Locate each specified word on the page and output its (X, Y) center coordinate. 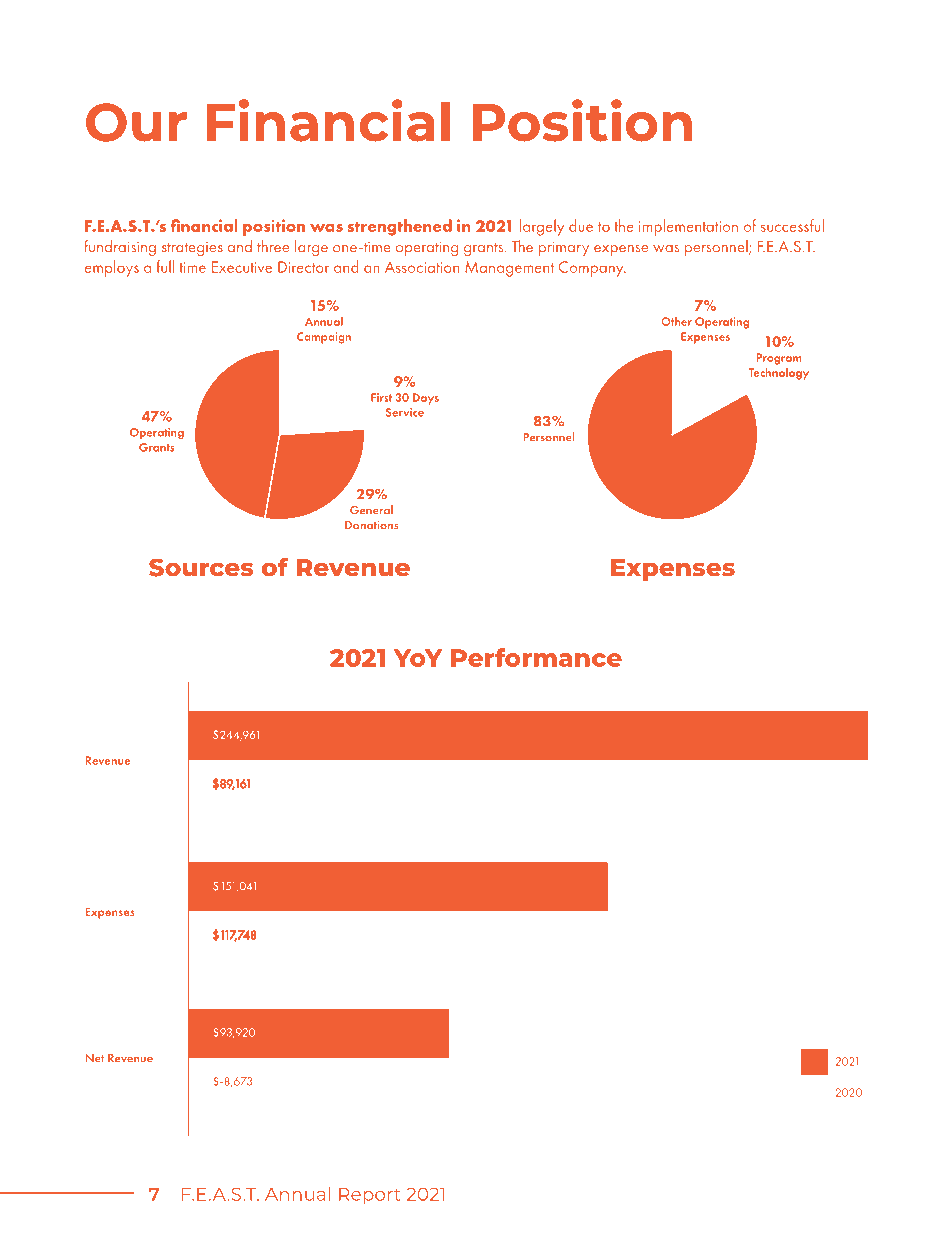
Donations (372, 525)
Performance (536, 657)
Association (422, 267)
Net (95, 1058)
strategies (192, 249)
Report (370, 1196)
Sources (201, 567)
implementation (688, 227)
